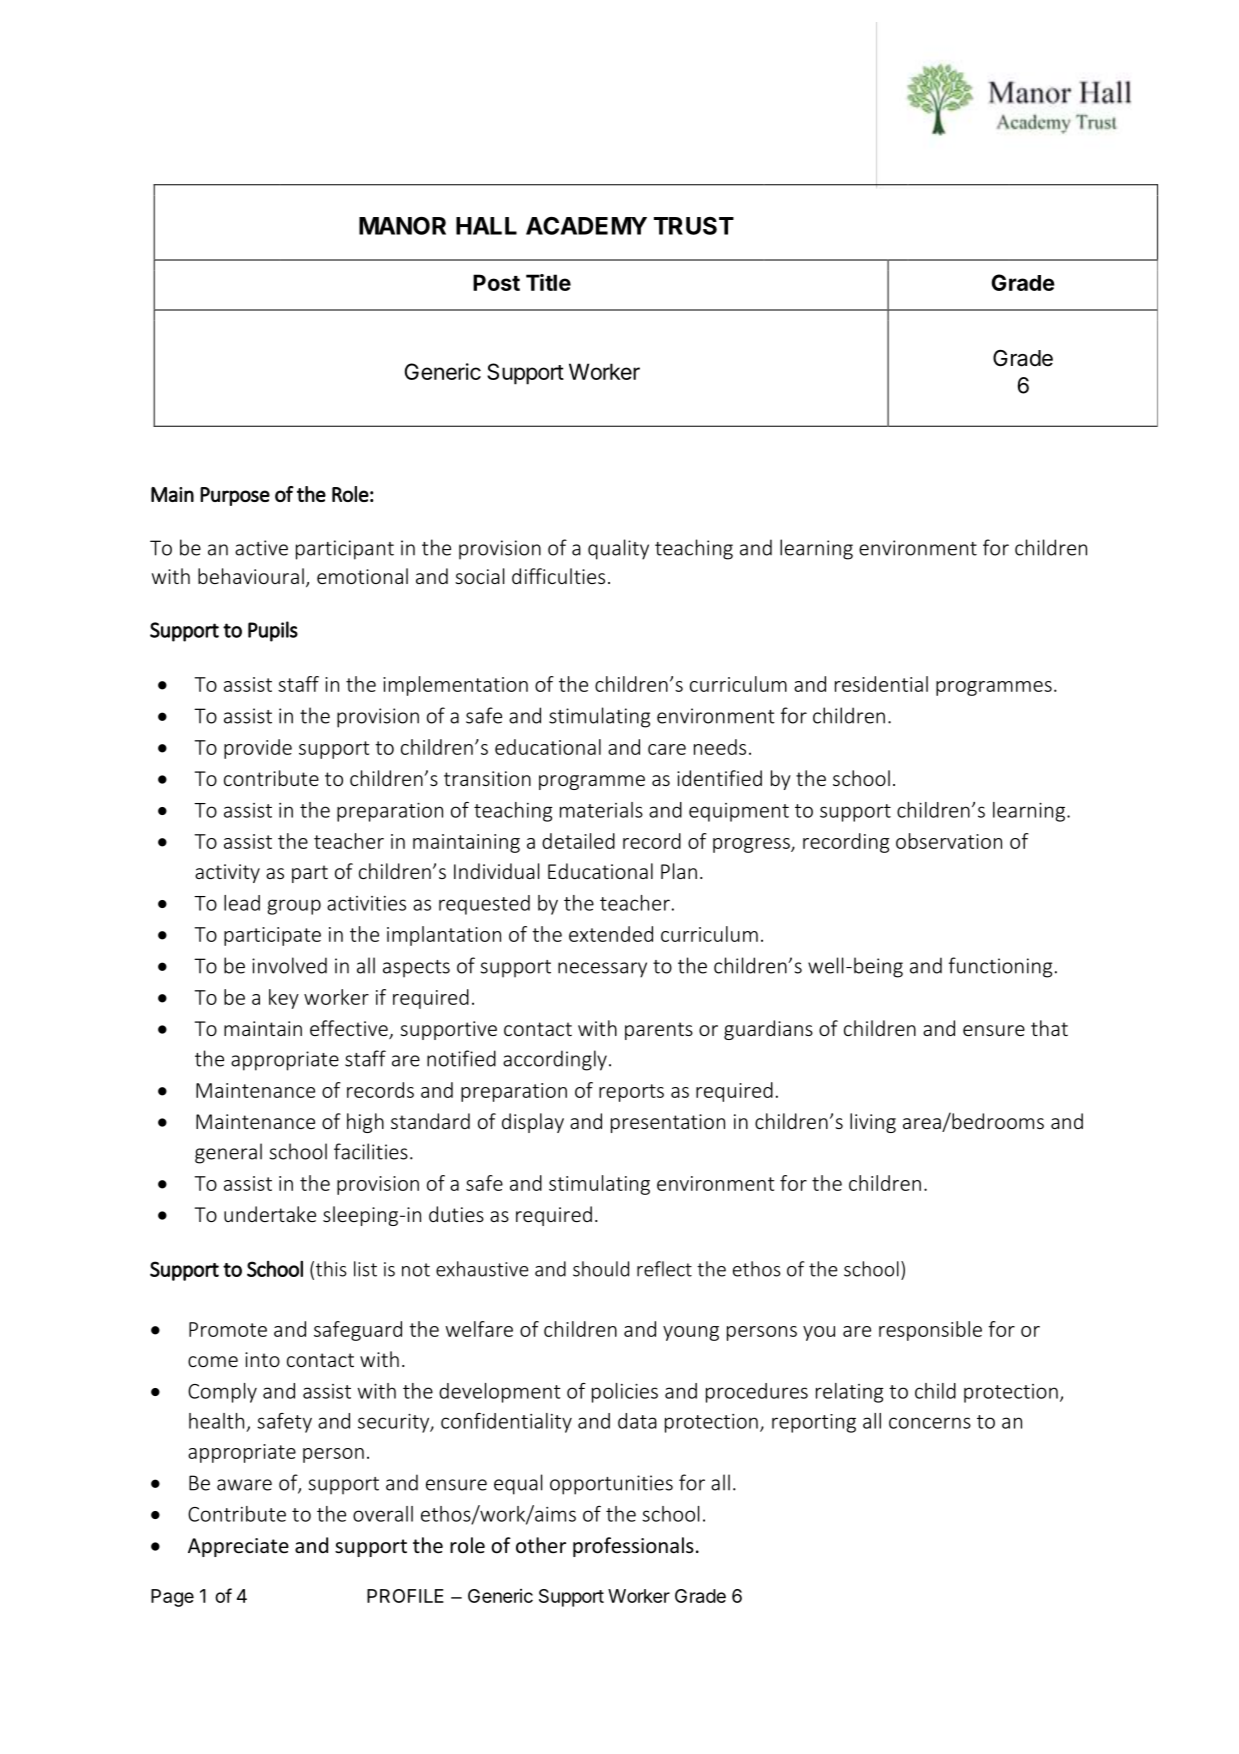 This document has height=1754, width=1239. Describe the element at coordinates (402, 226) in the document. I see `MANOR` at that location.
